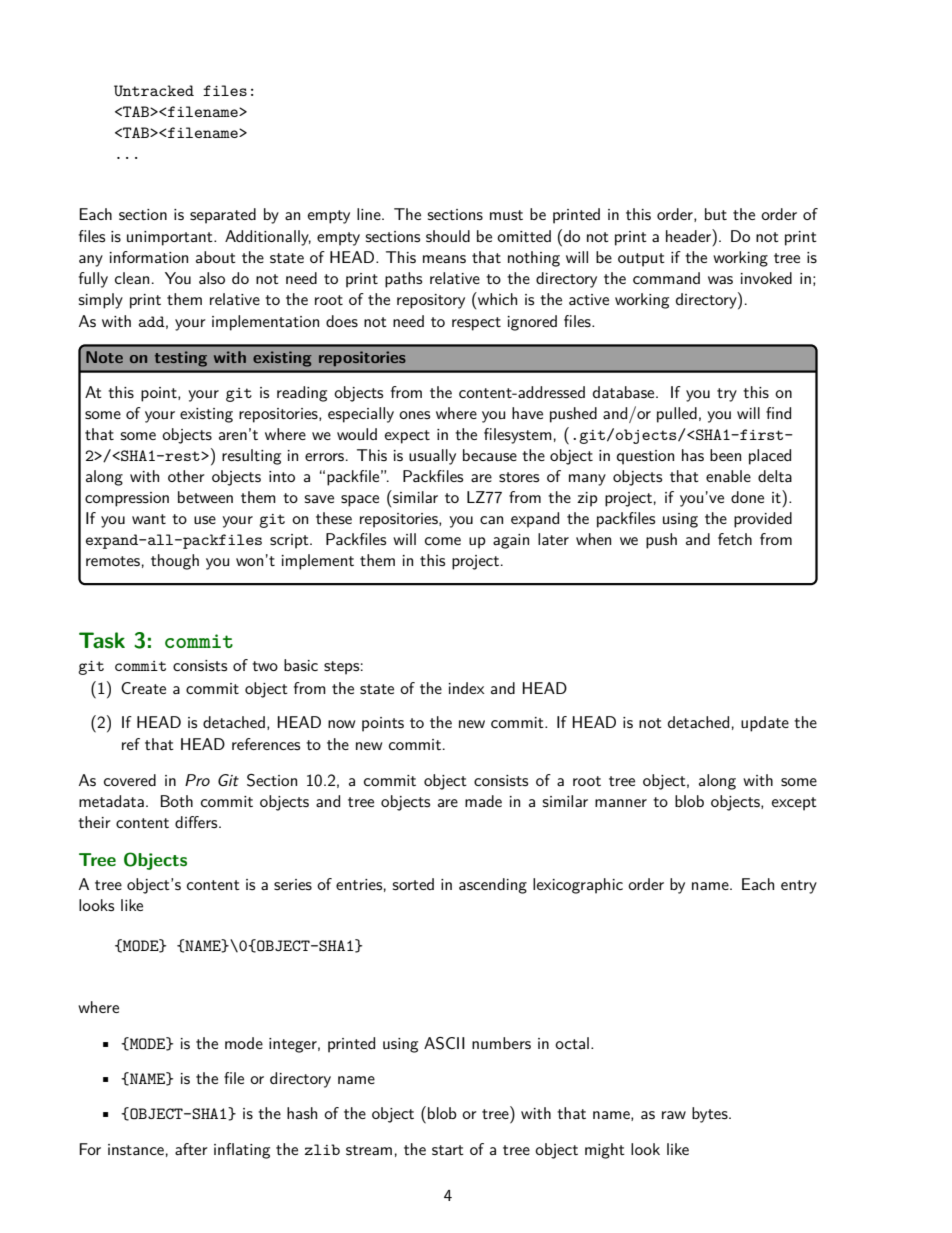  I want to click on start, so click(448, 1150).
